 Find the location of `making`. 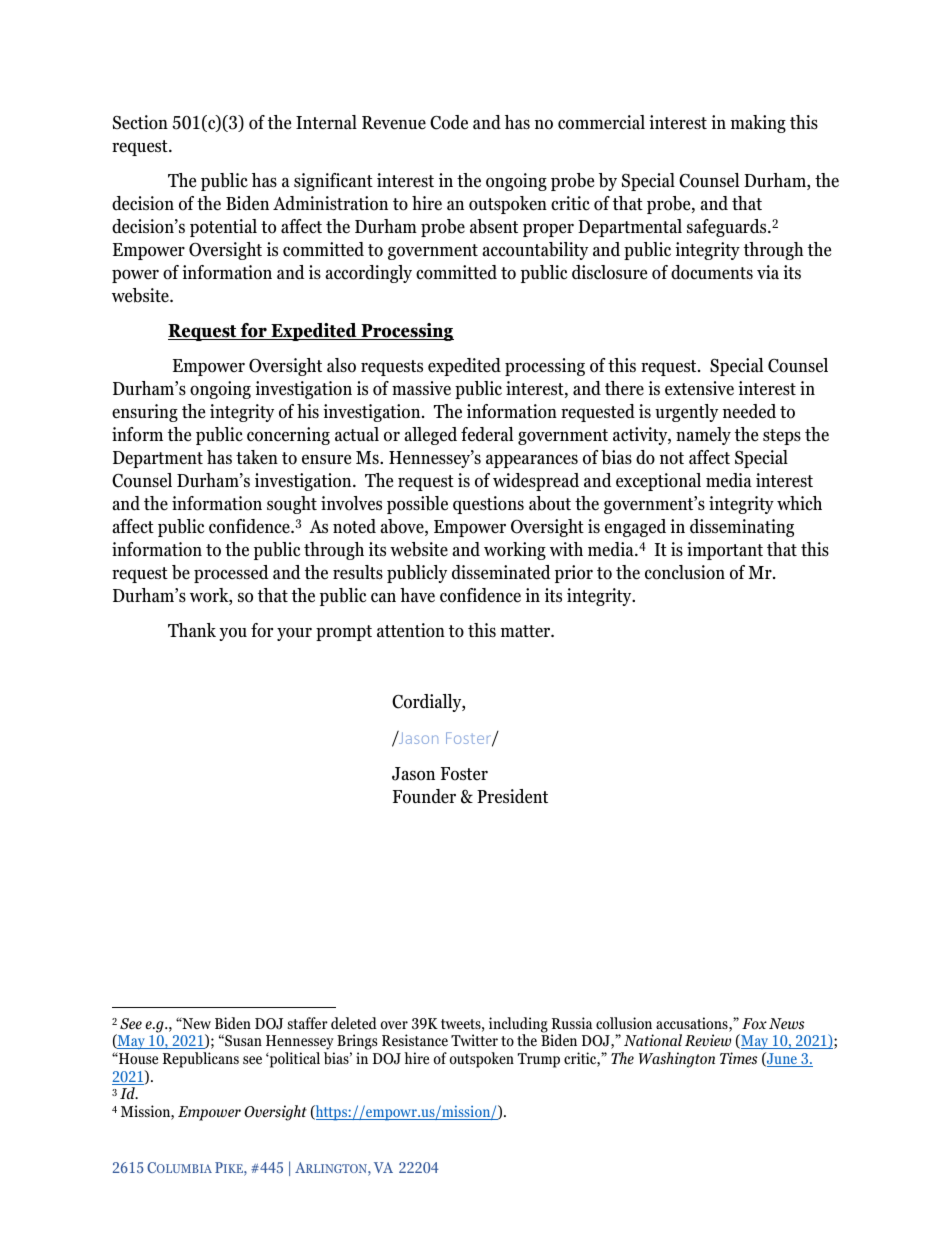

making is located at coordinates (758, 124).
